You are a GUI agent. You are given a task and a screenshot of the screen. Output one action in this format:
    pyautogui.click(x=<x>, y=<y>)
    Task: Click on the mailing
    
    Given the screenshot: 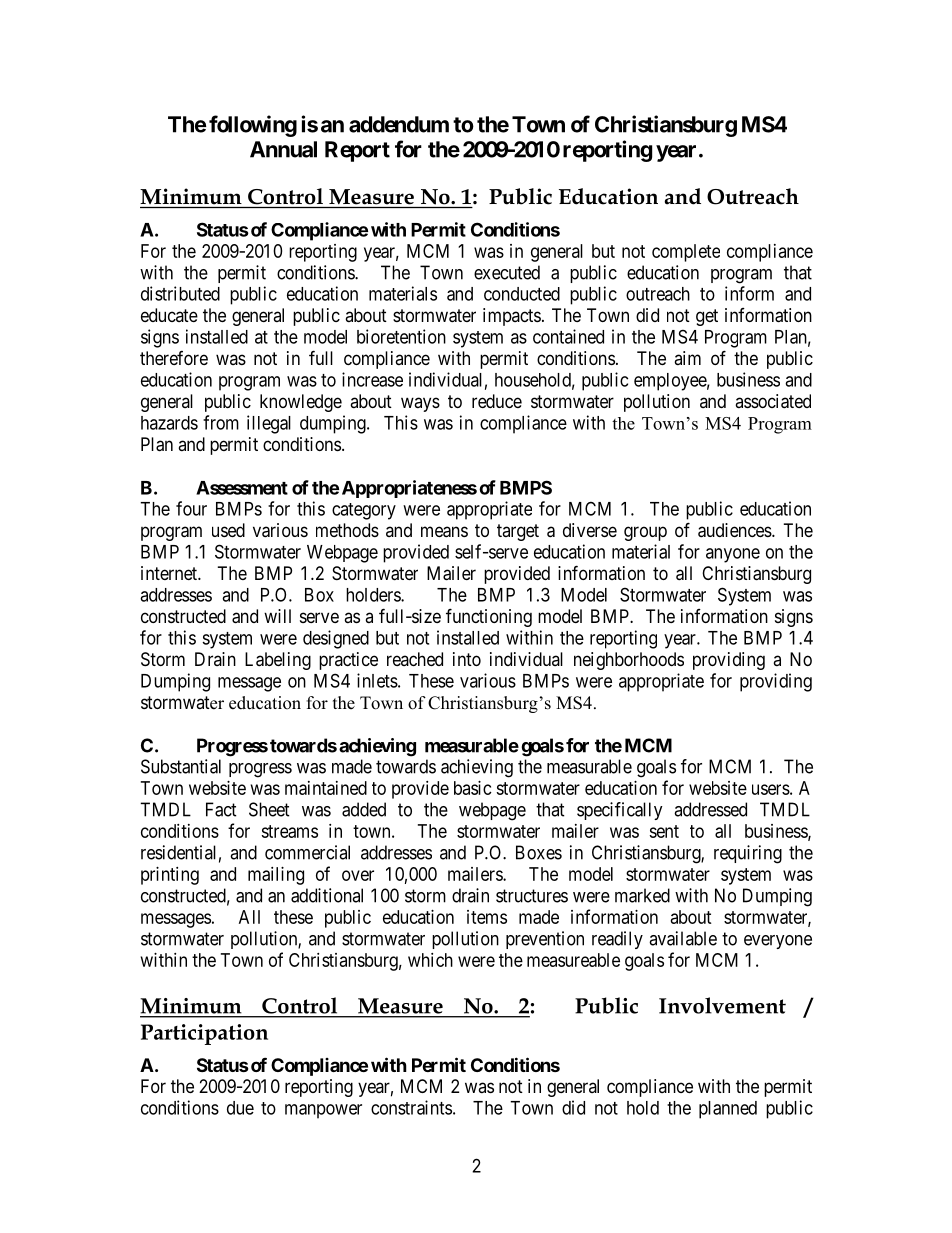 What is the action you would take?
    pyautogui.click(x=276, y=876)
